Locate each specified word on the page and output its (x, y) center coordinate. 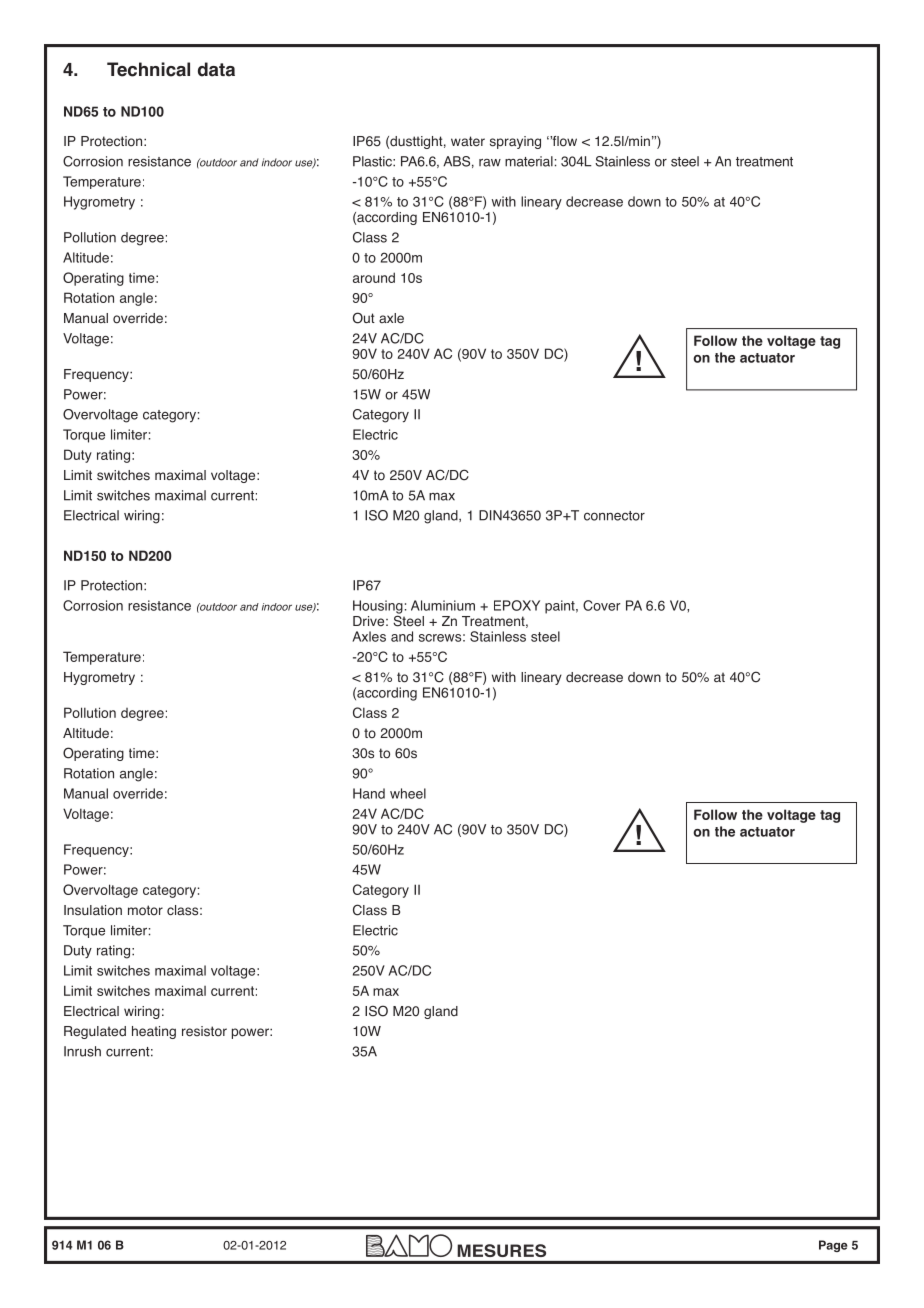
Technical (148, 69)
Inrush (82, 1051)
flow (563, 141)
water (468, 141)
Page (833, 1246)
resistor (204, 1031)
